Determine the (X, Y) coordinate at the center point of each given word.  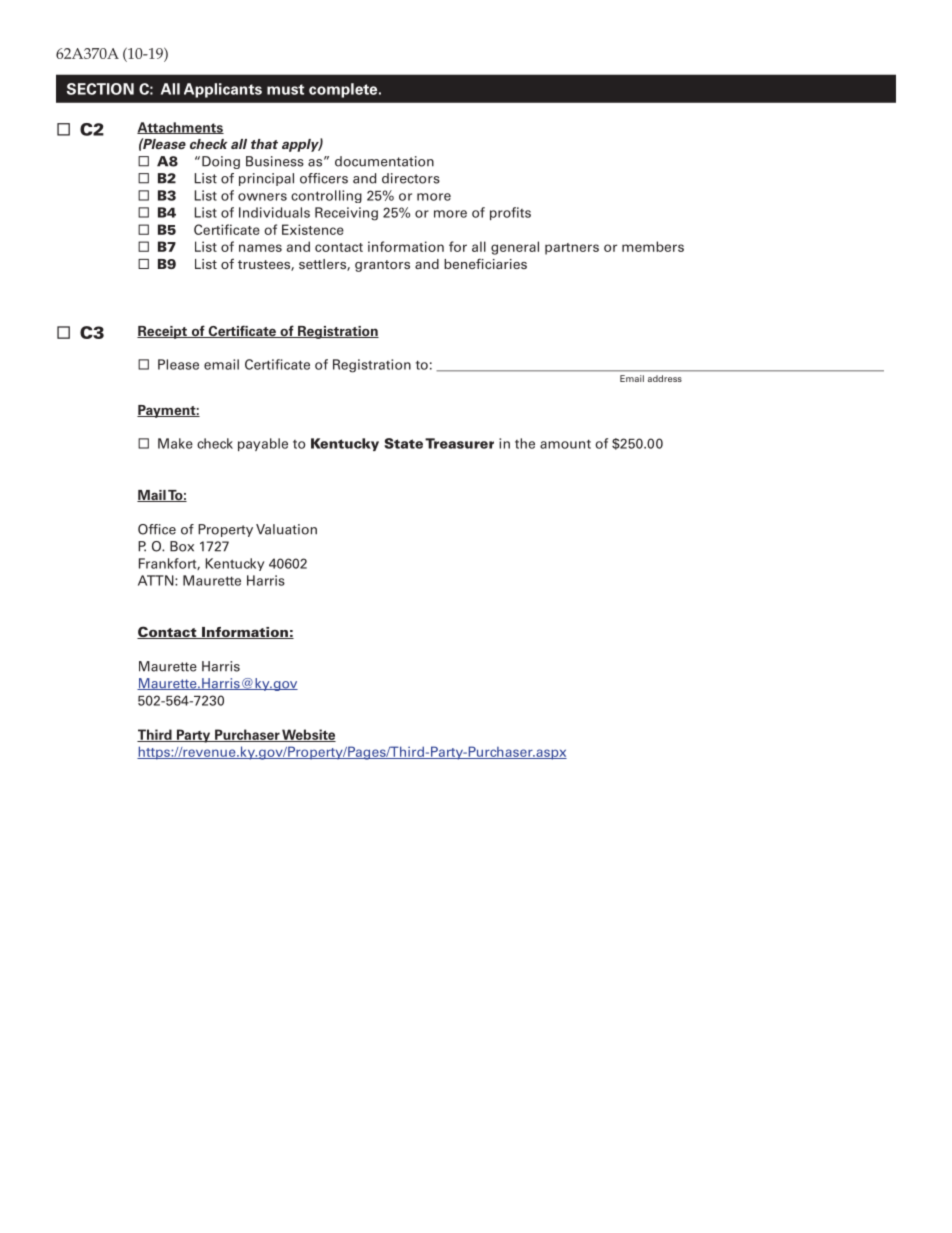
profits (510, 213)
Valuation (286, 529)
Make (175, 443)
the (525, 443)
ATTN (157, 580)
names (260, 248)
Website (308, 735)
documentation (384, 161)
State (403, 443)
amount (565, 444)
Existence (313, 229)
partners (572, 249)
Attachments (180, 128)
